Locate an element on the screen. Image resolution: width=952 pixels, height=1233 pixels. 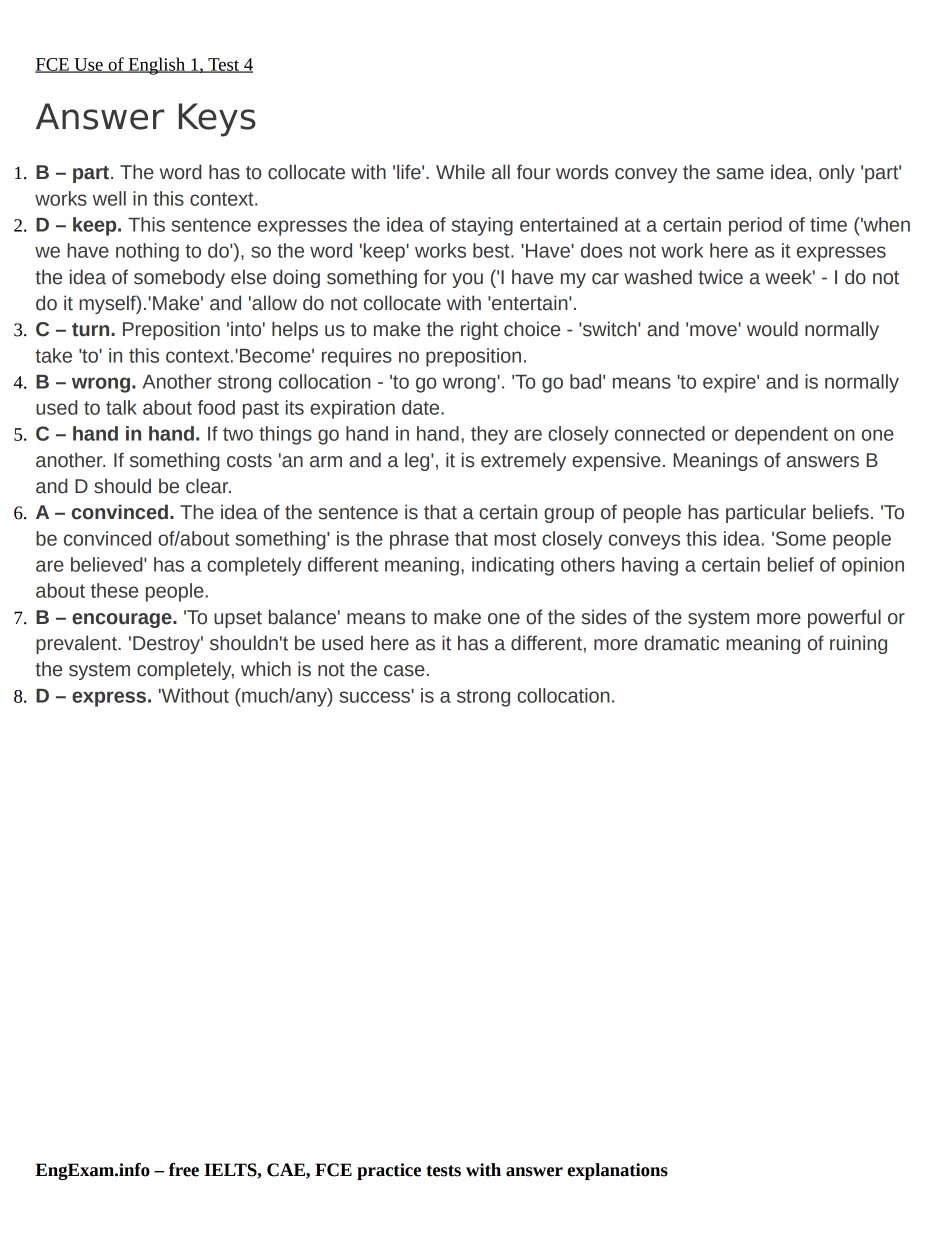
these is located at coordinates (114, 590).
